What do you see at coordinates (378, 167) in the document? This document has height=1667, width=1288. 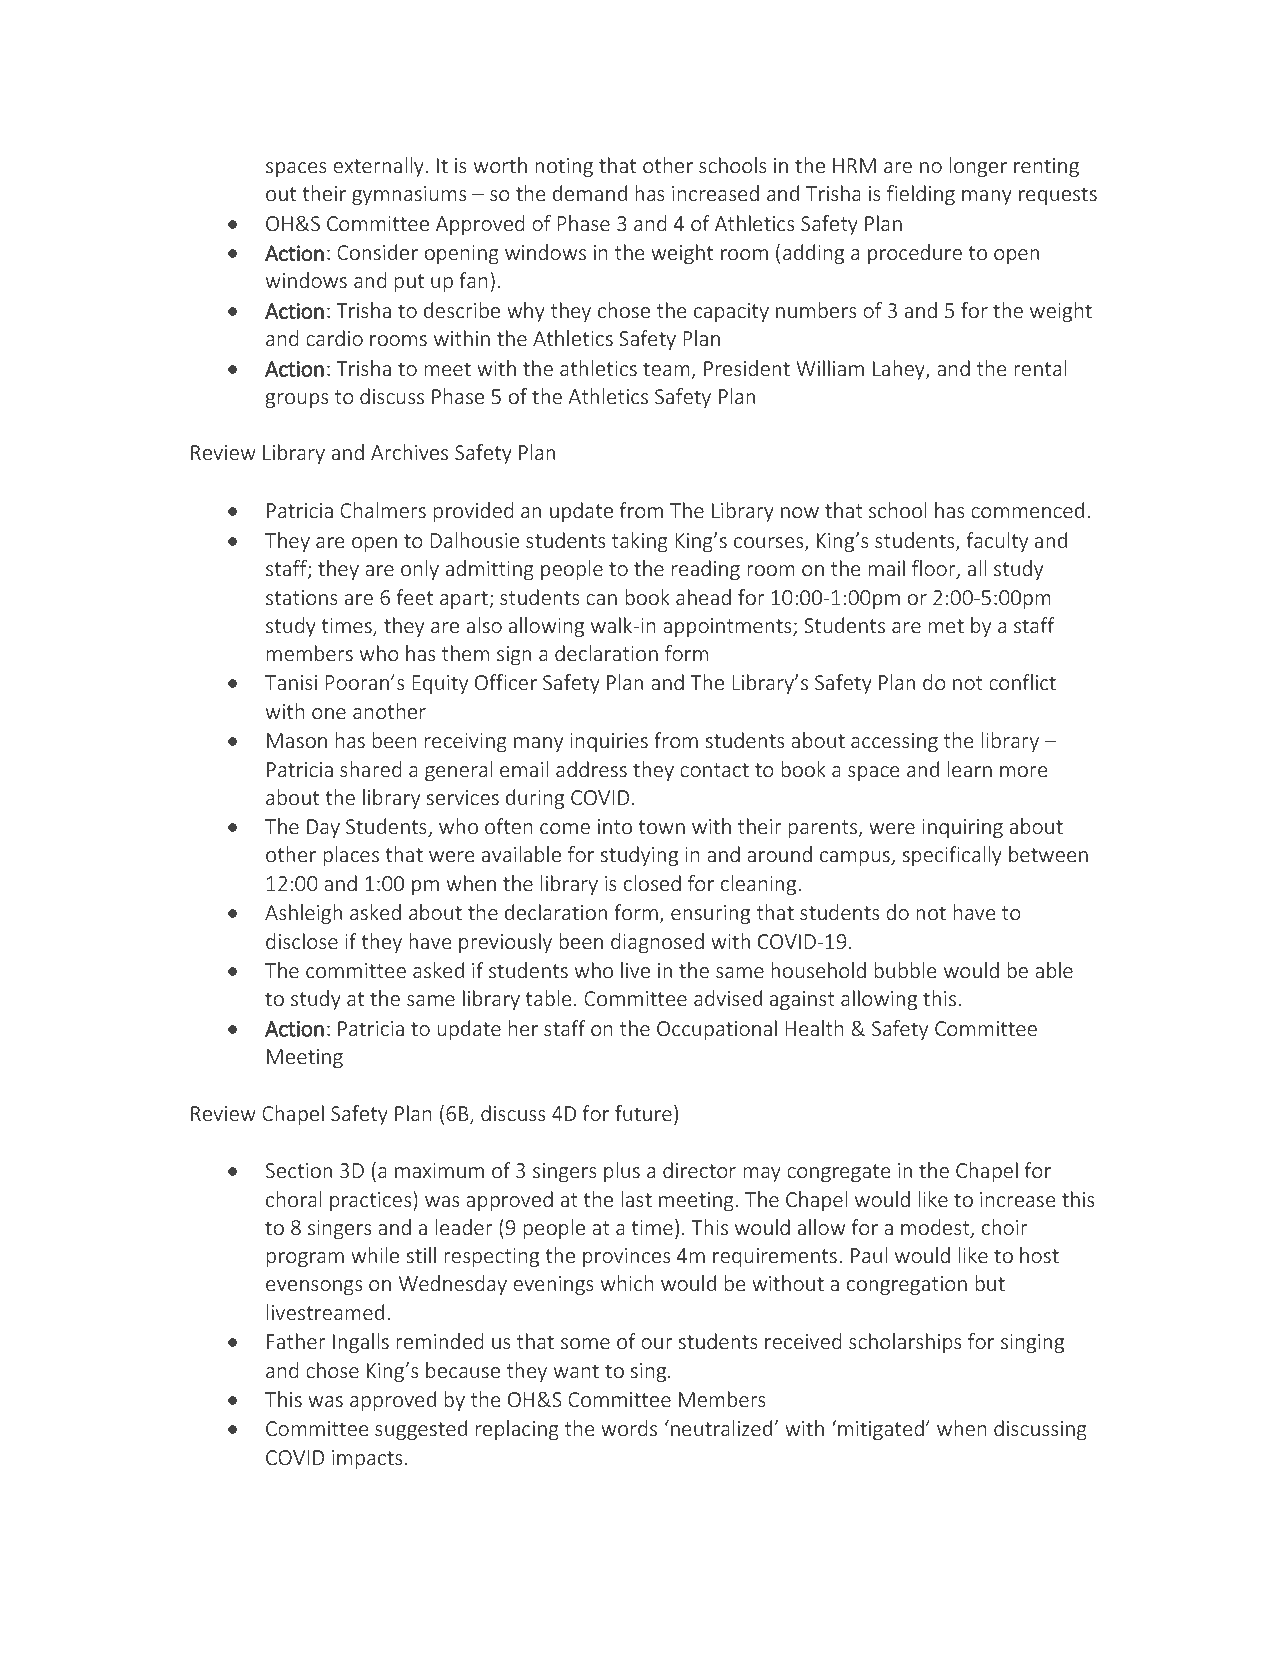 I see `externally` at bounding box center [378, 167].
